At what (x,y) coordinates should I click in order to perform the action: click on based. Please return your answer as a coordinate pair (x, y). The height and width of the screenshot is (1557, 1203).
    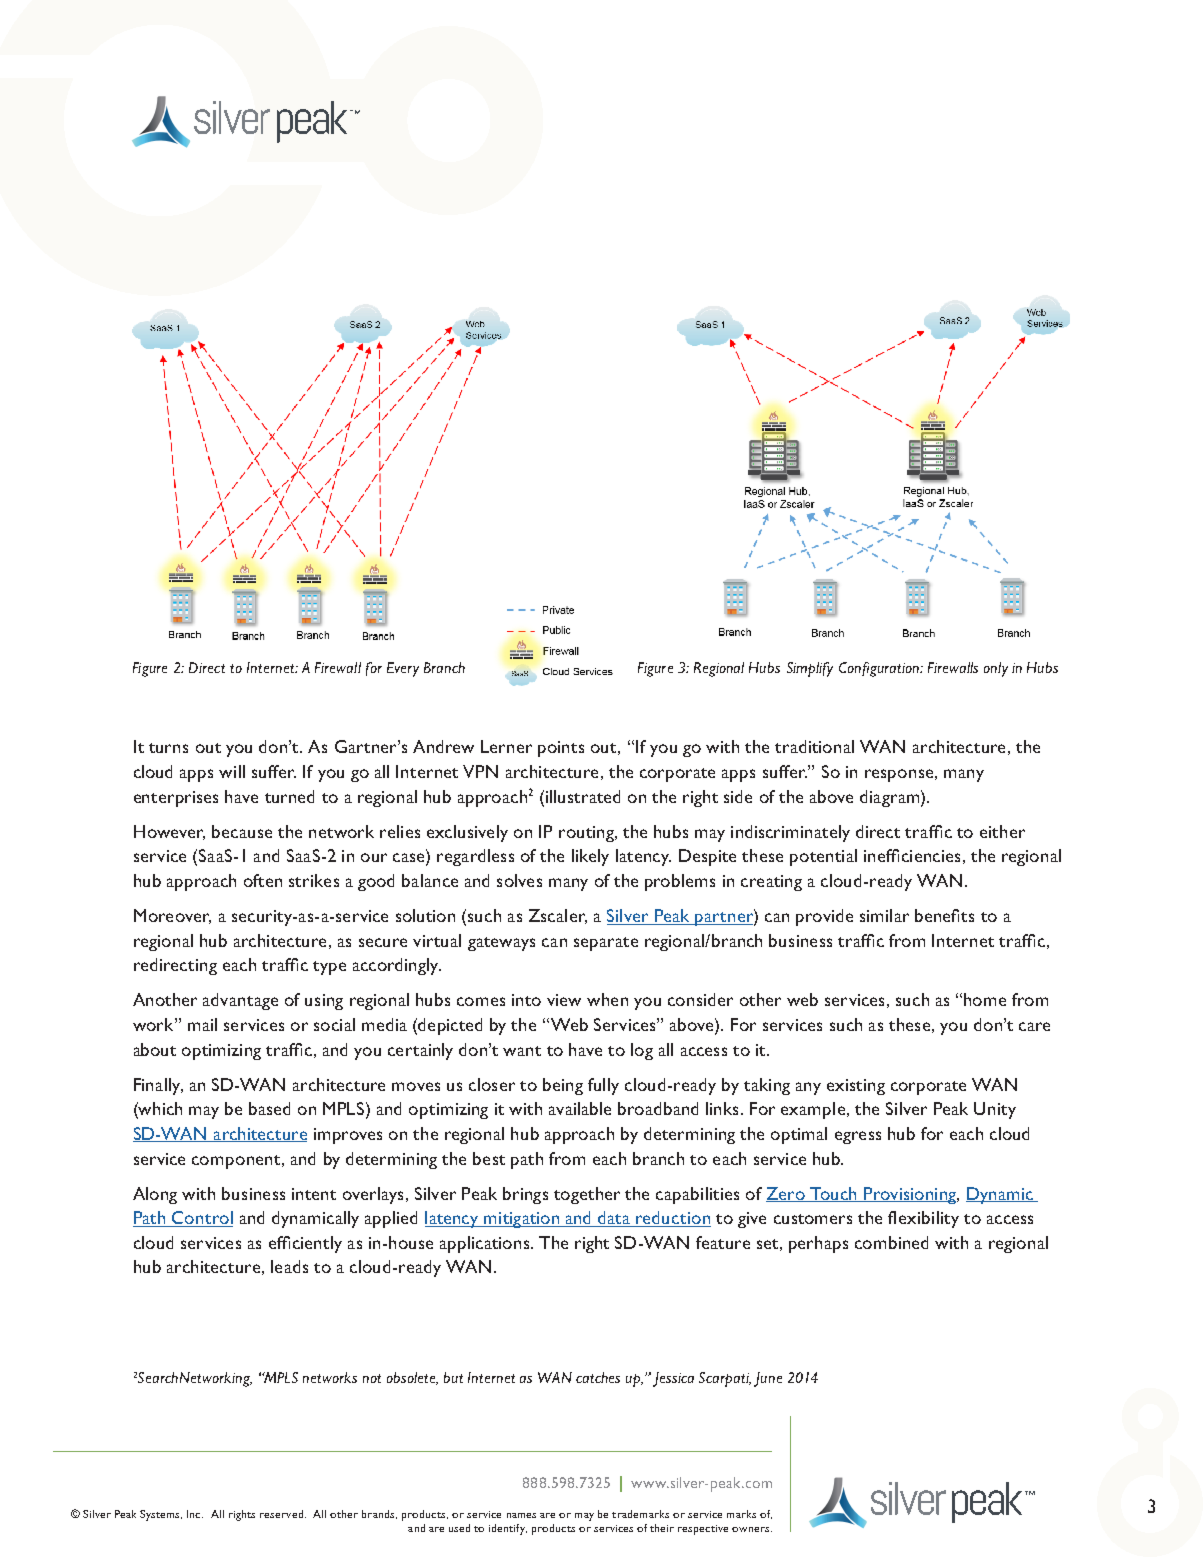
    Looking at the image, I should click on (269, 1108).
